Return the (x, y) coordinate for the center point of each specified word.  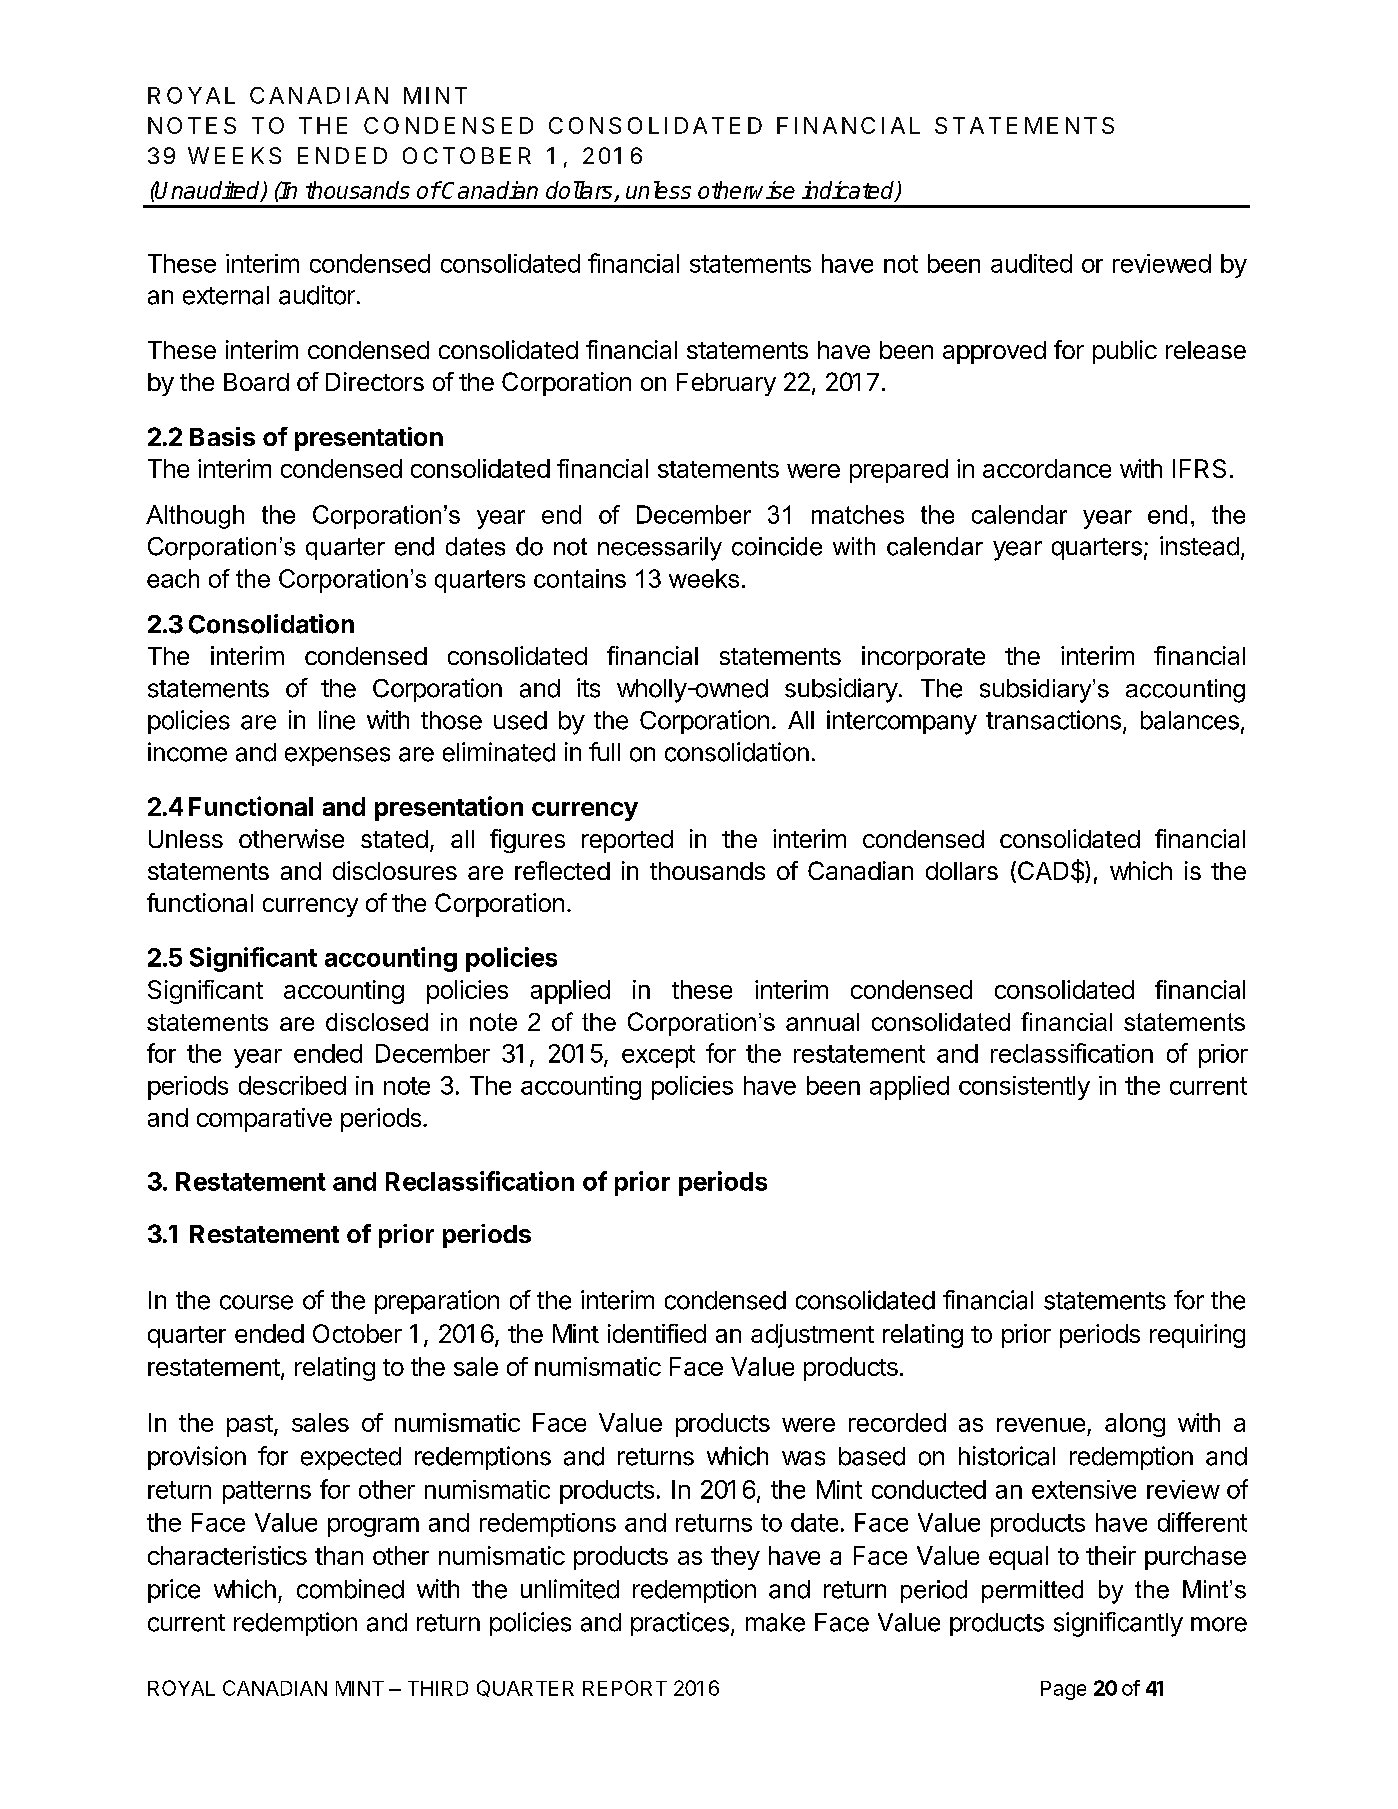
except (658, 1056)
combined (350, 1589)
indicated (849, 191)
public (1125, 352)
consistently (1024, 1088)
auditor (317, 295)
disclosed (377, 1022)
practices (680, 1624)
